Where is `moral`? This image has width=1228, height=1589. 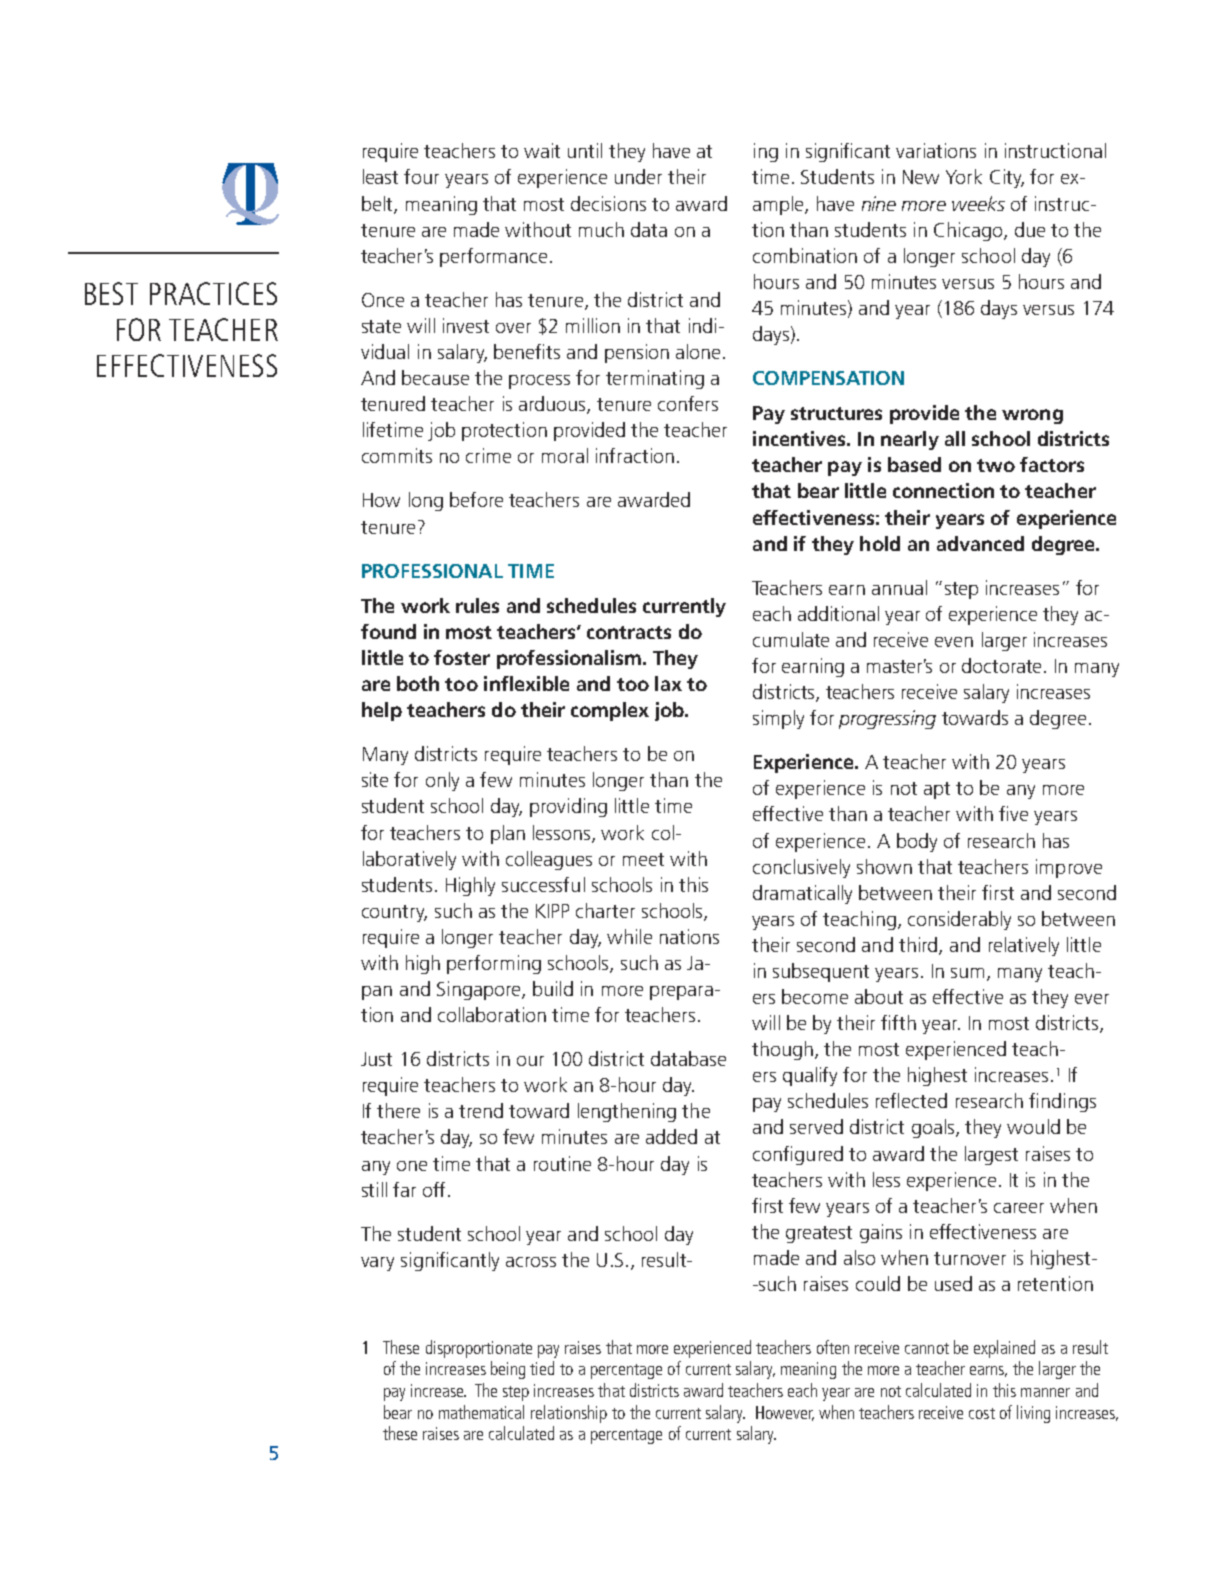
moral is located at coordinates (565, 455).
